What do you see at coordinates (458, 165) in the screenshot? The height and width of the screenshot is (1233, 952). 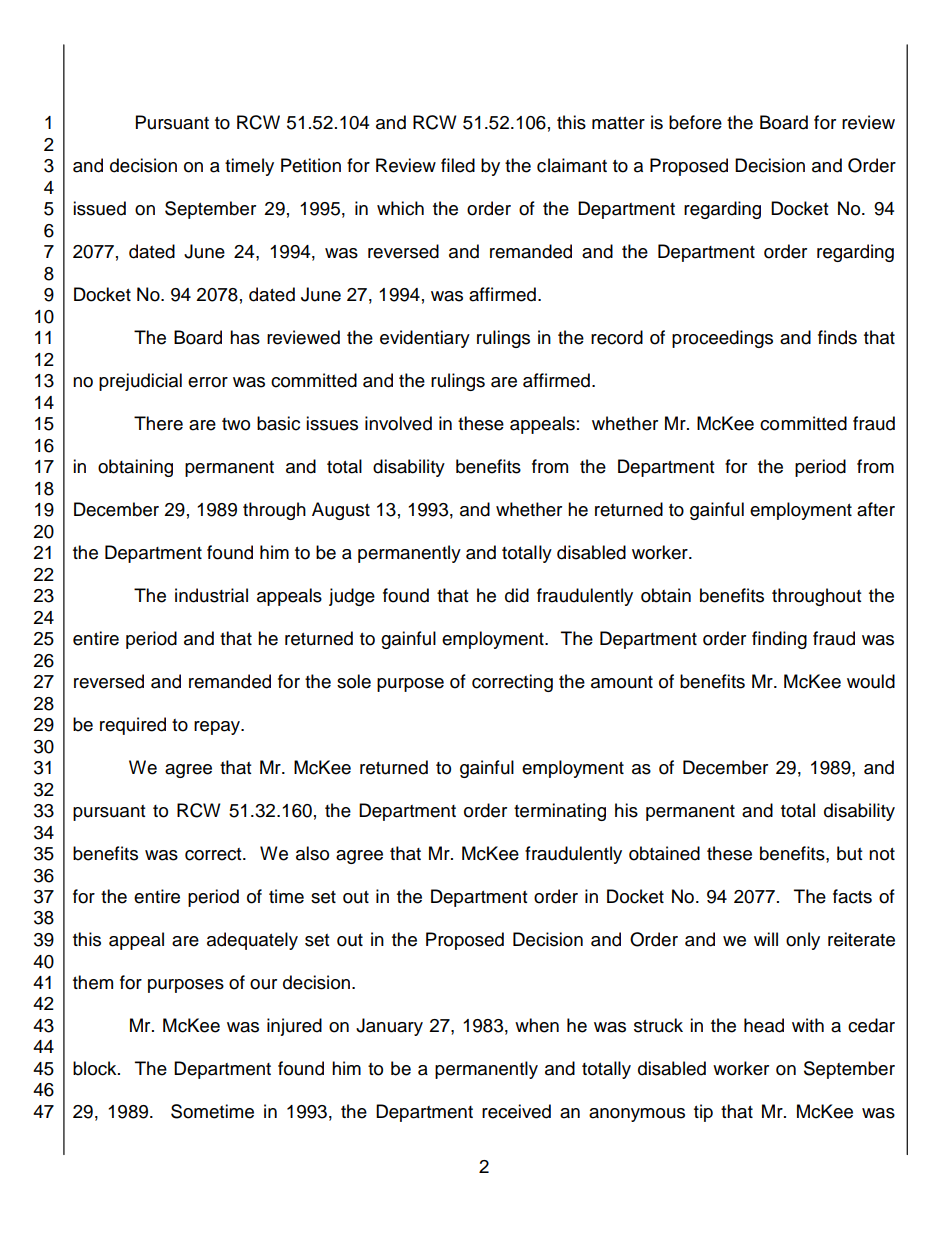 I see `filed` at bounding box center [458, 165].
